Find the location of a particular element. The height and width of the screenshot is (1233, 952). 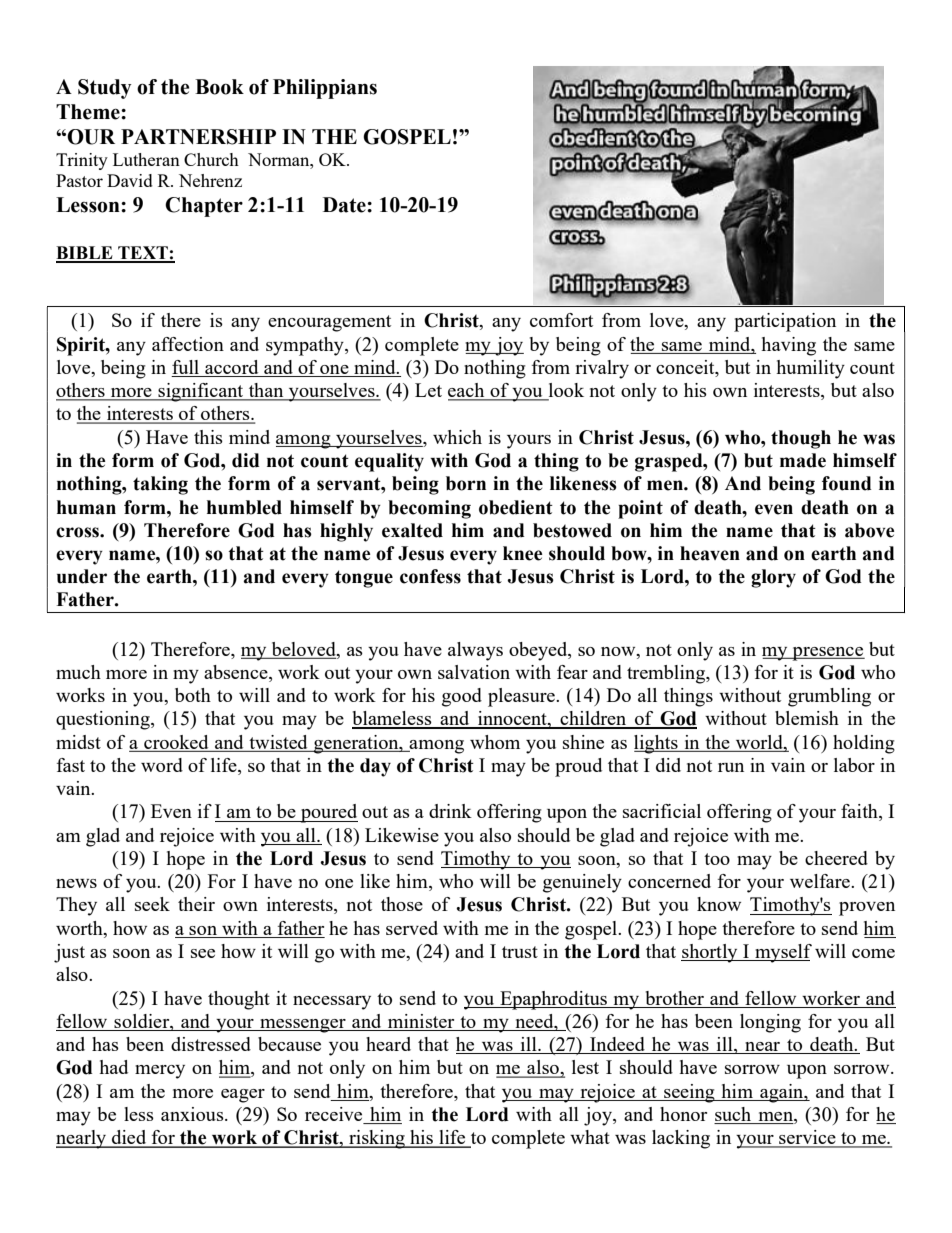

always is located at coordinates (475, 651).
